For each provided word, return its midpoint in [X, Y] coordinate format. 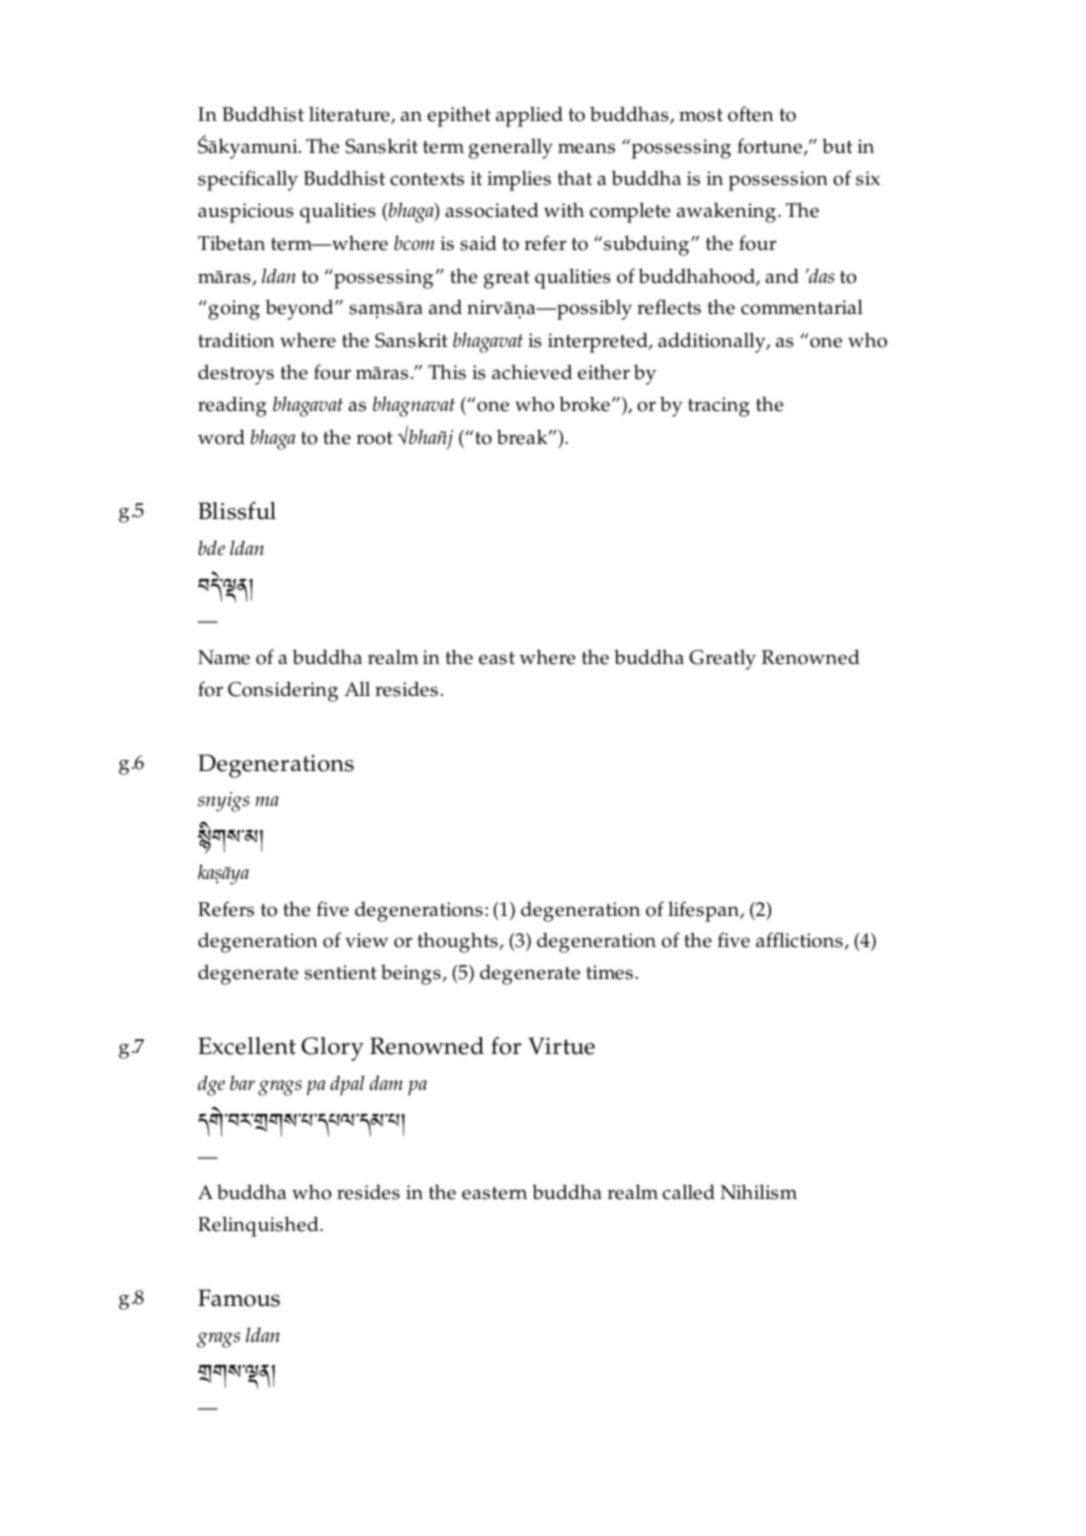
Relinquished [259, 1226]
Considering [283, 691]
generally [511, 148]
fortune [770, 147]
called [688, 1192]
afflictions [800, 941]
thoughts [458, 942]
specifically [248, 180]
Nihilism [758, 1192]
